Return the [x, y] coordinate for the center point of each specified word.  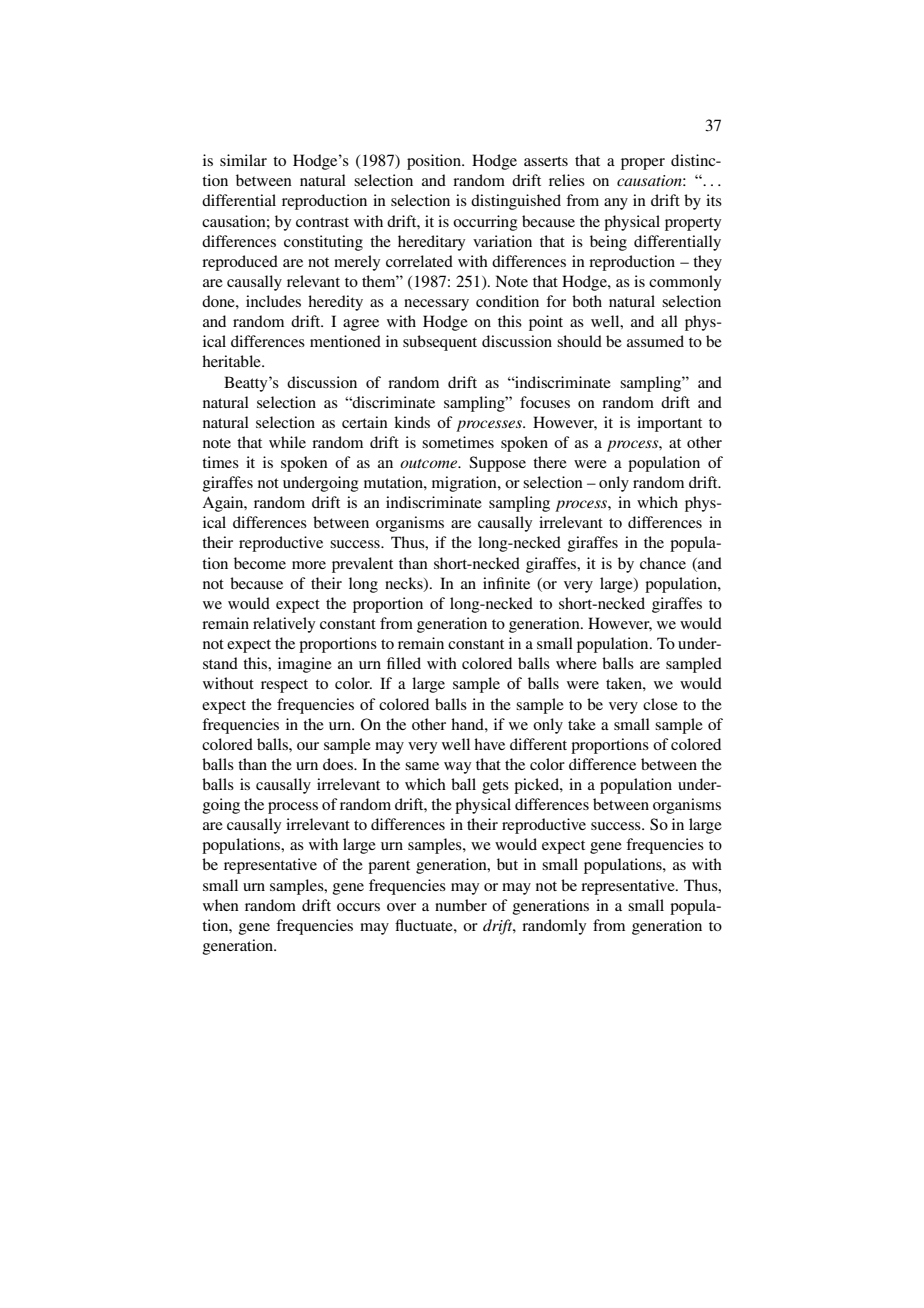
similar [243, 160]
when [221, 905]
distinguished [516, 202]
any [616, 204]
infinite [506, 583]
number [461, 905]
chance [663, 563]
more [309, 565]
